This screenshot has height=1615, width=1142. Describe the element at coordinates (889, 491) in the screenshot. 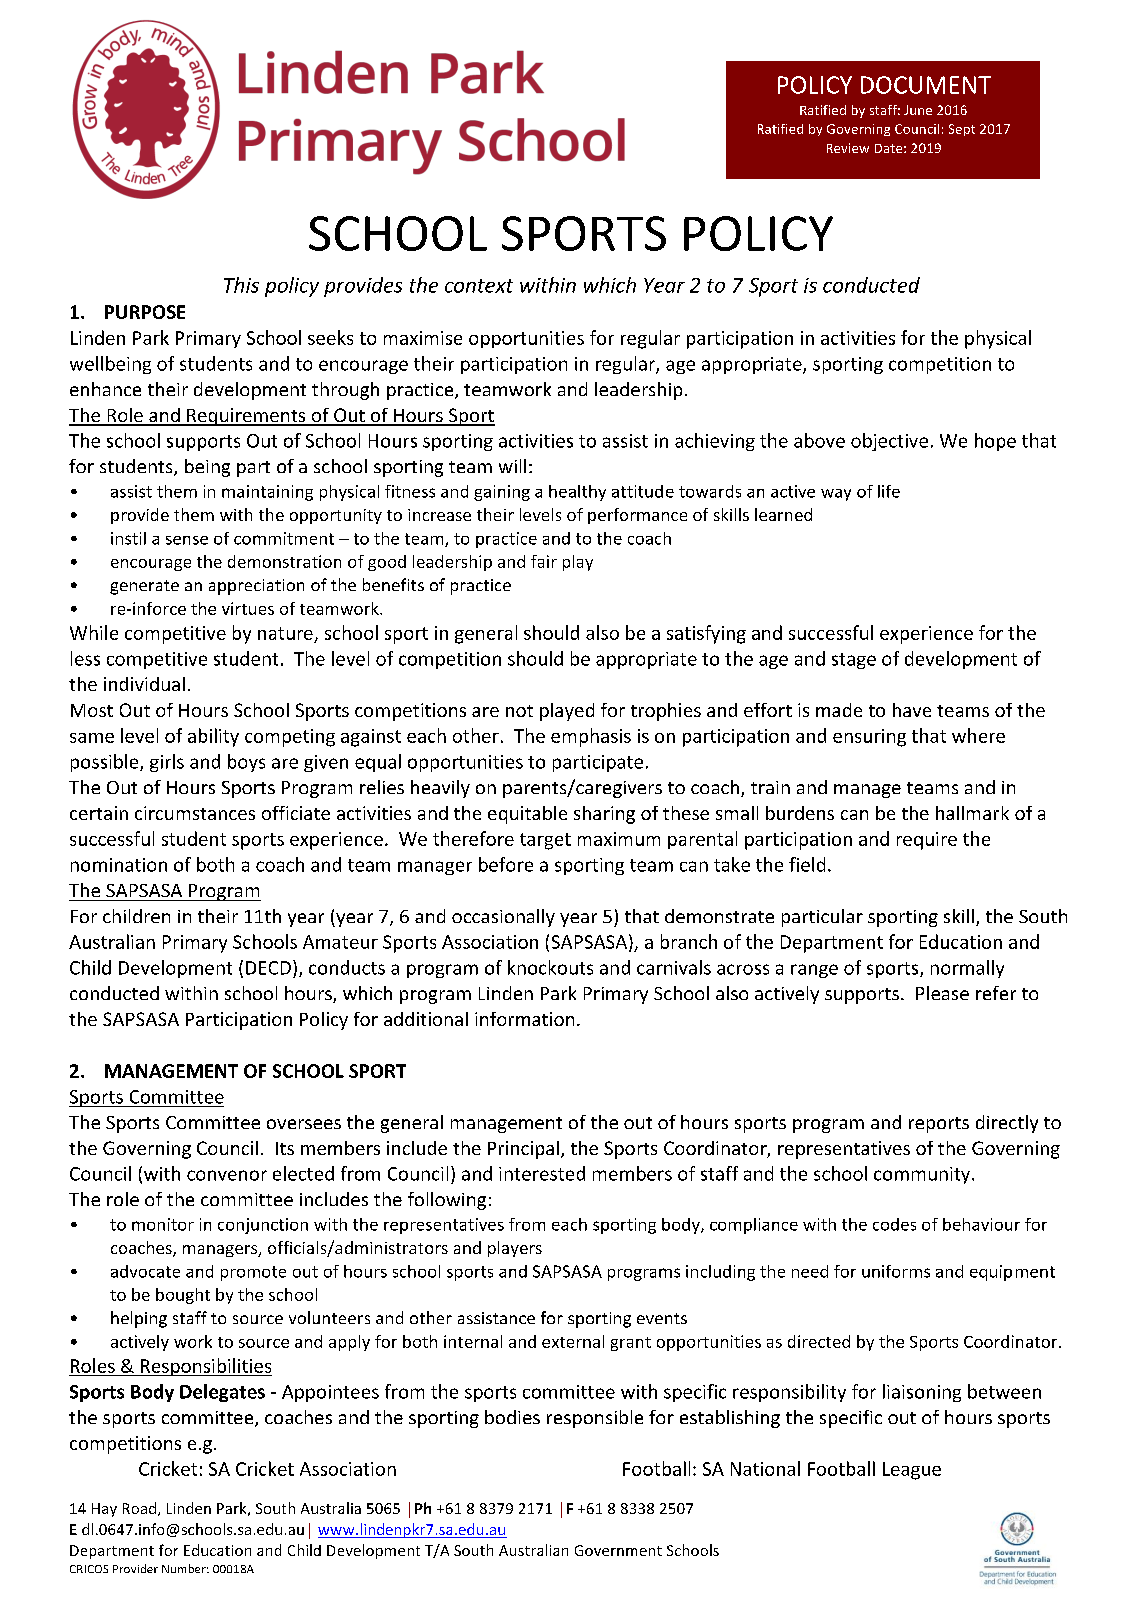

I see `life` at that location.
